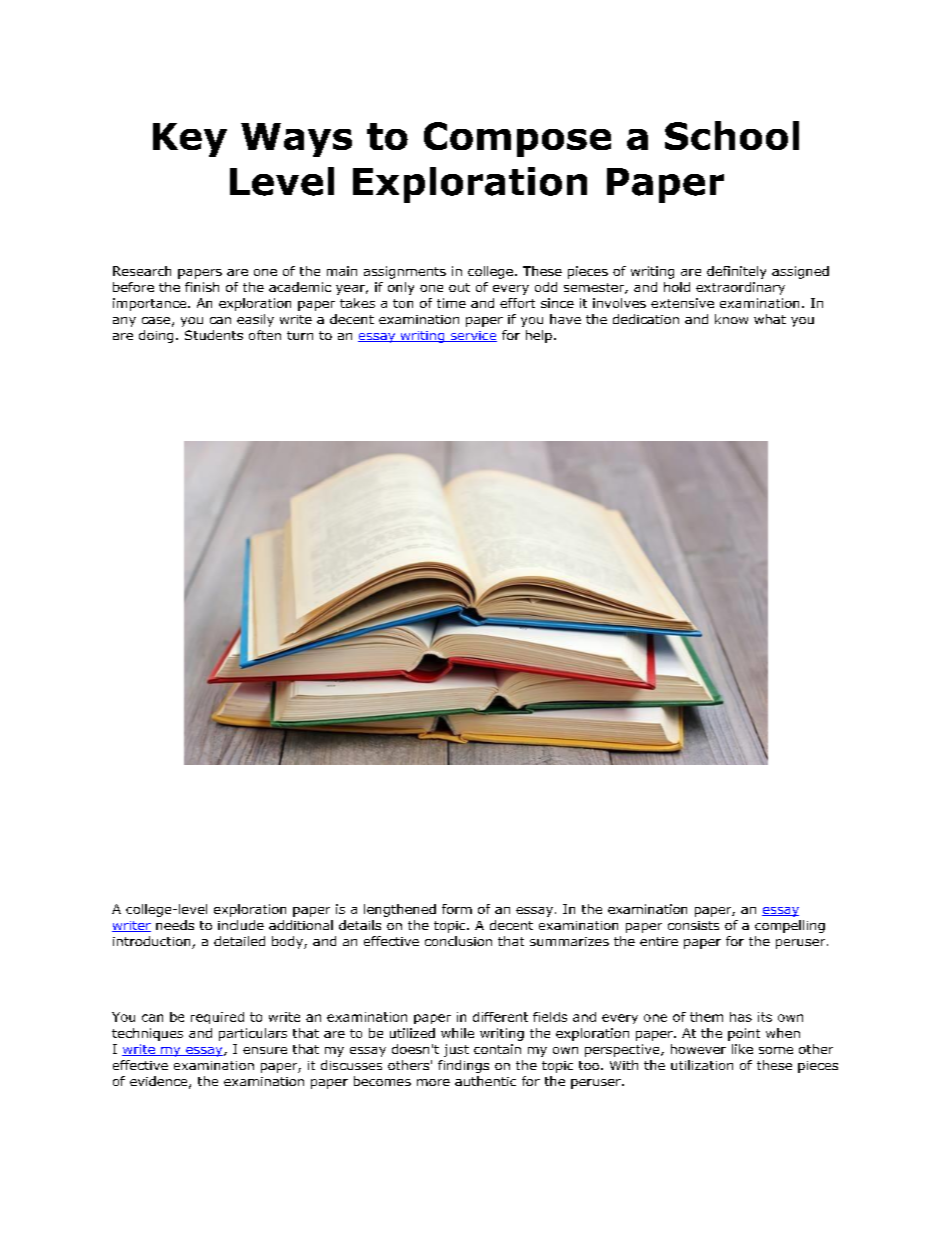  What do you see at coordinates (517, 139) in the image?
I see `Compose` at bounding box center [517, 139].
